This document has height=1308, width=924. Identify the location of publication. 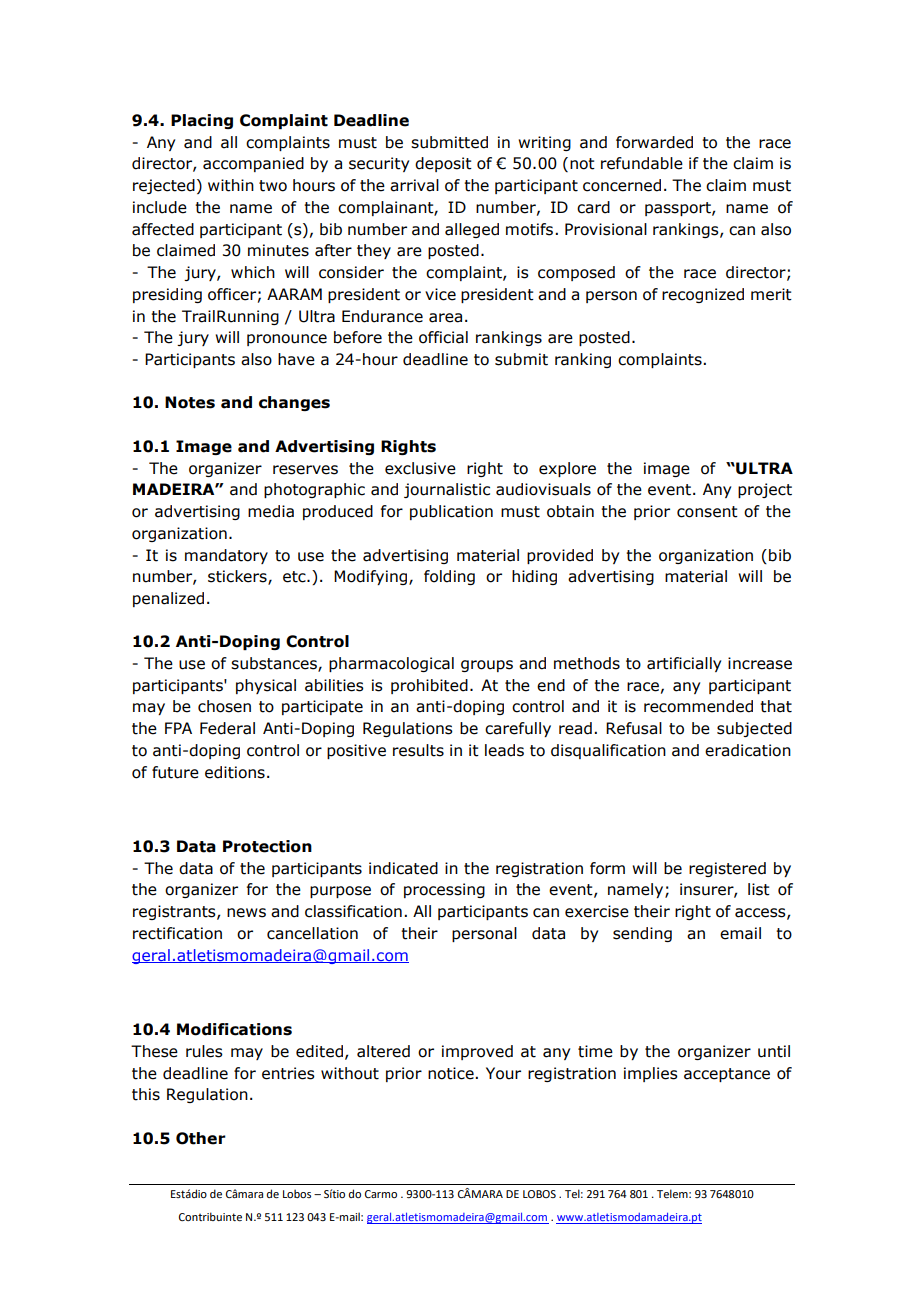
(451, 512).
